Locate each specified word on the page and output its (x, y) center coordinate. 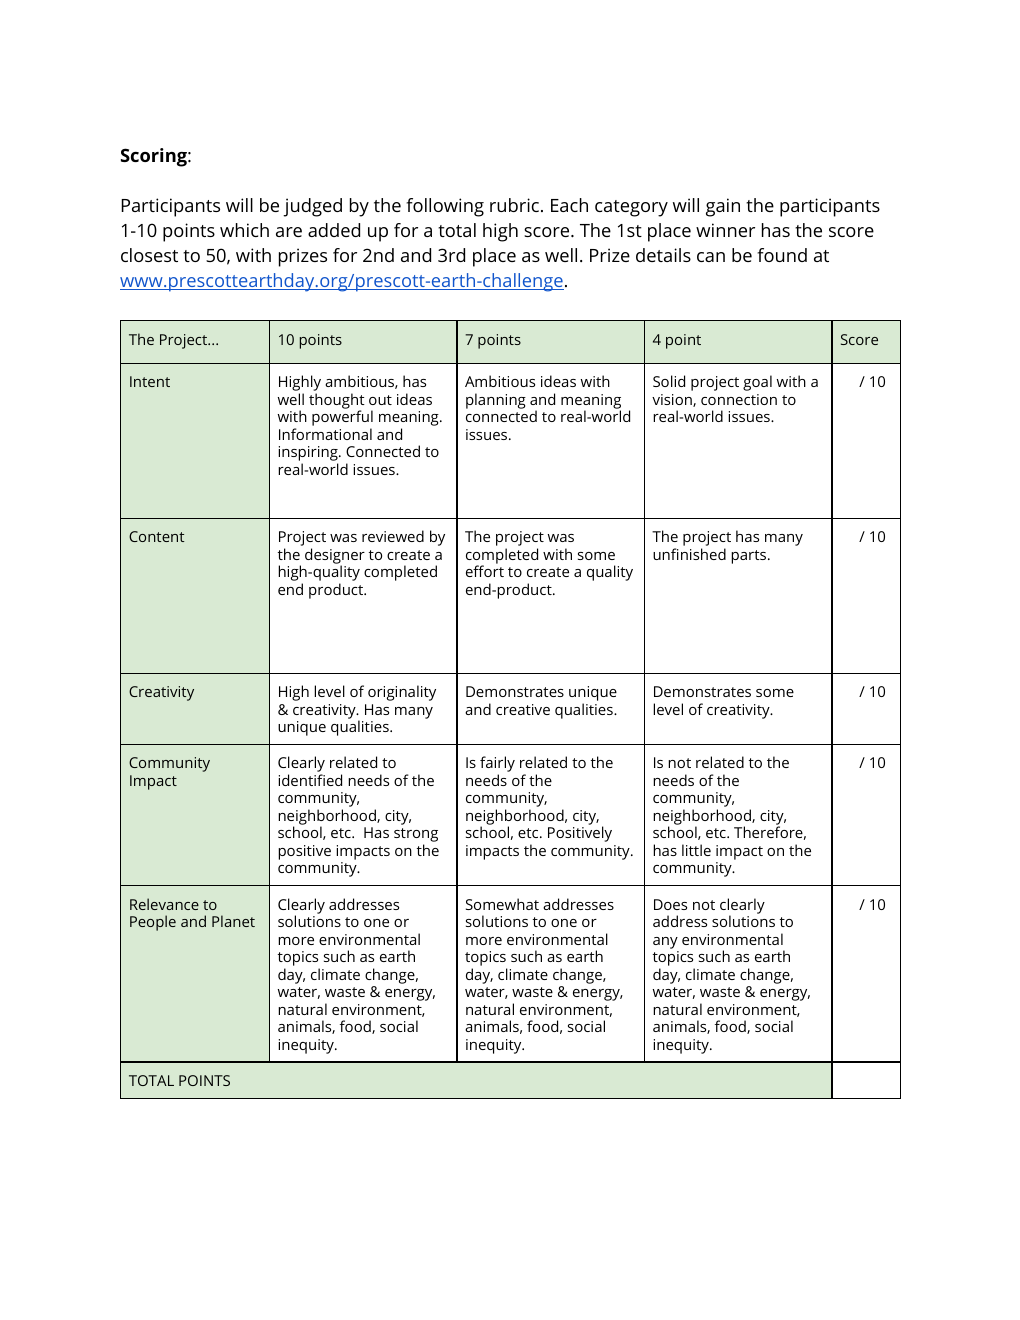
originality (402, 693)
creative (523, 709)
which (244, 230)
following (445, 207)
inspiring (309, 455)
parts (748, 557)
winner (725, 230)
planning (496, 401)
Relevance (164, 904)
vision (673, 400)
